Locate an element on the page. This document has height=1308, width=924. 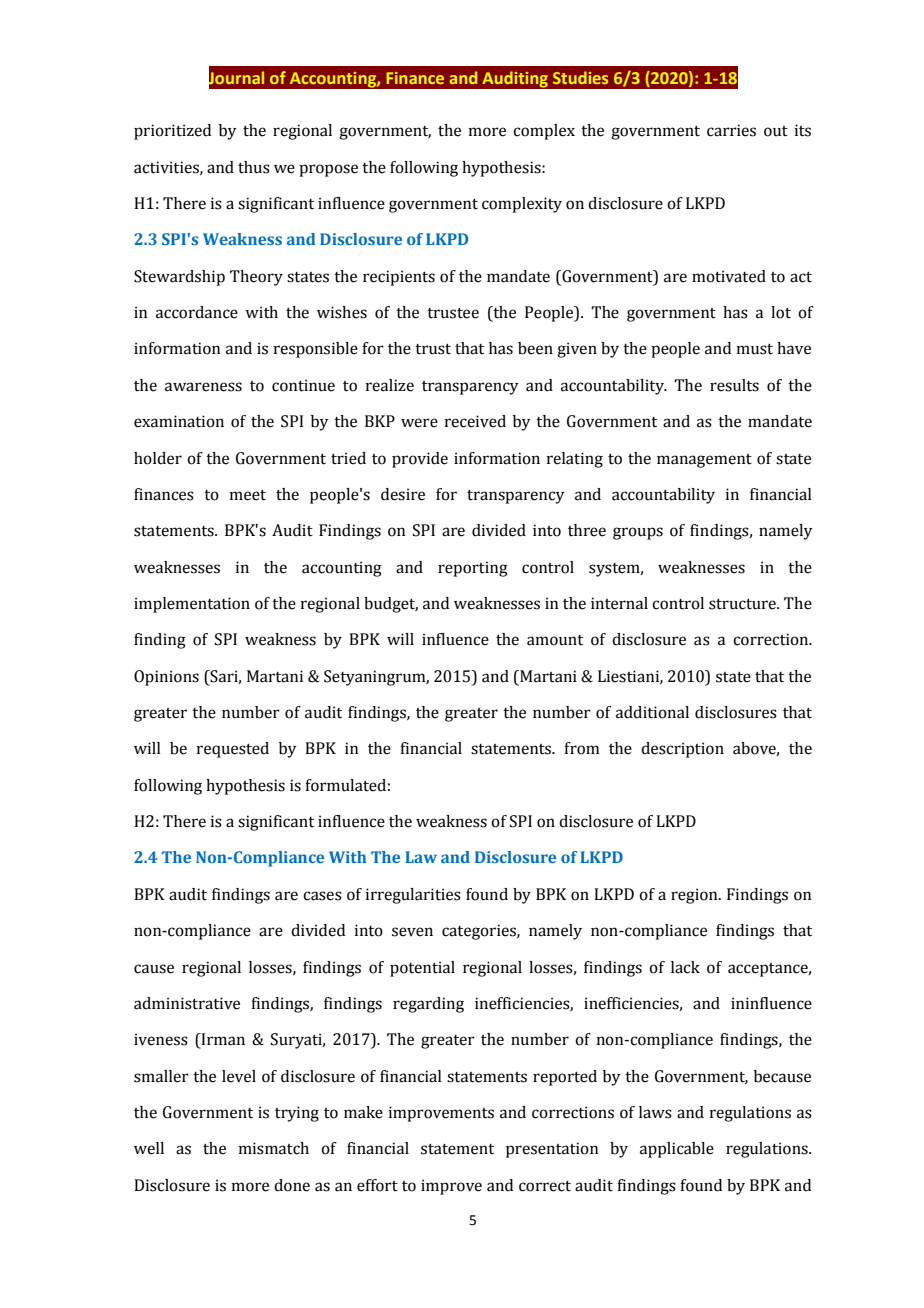
implementation is located at coordinates (192, 605).
